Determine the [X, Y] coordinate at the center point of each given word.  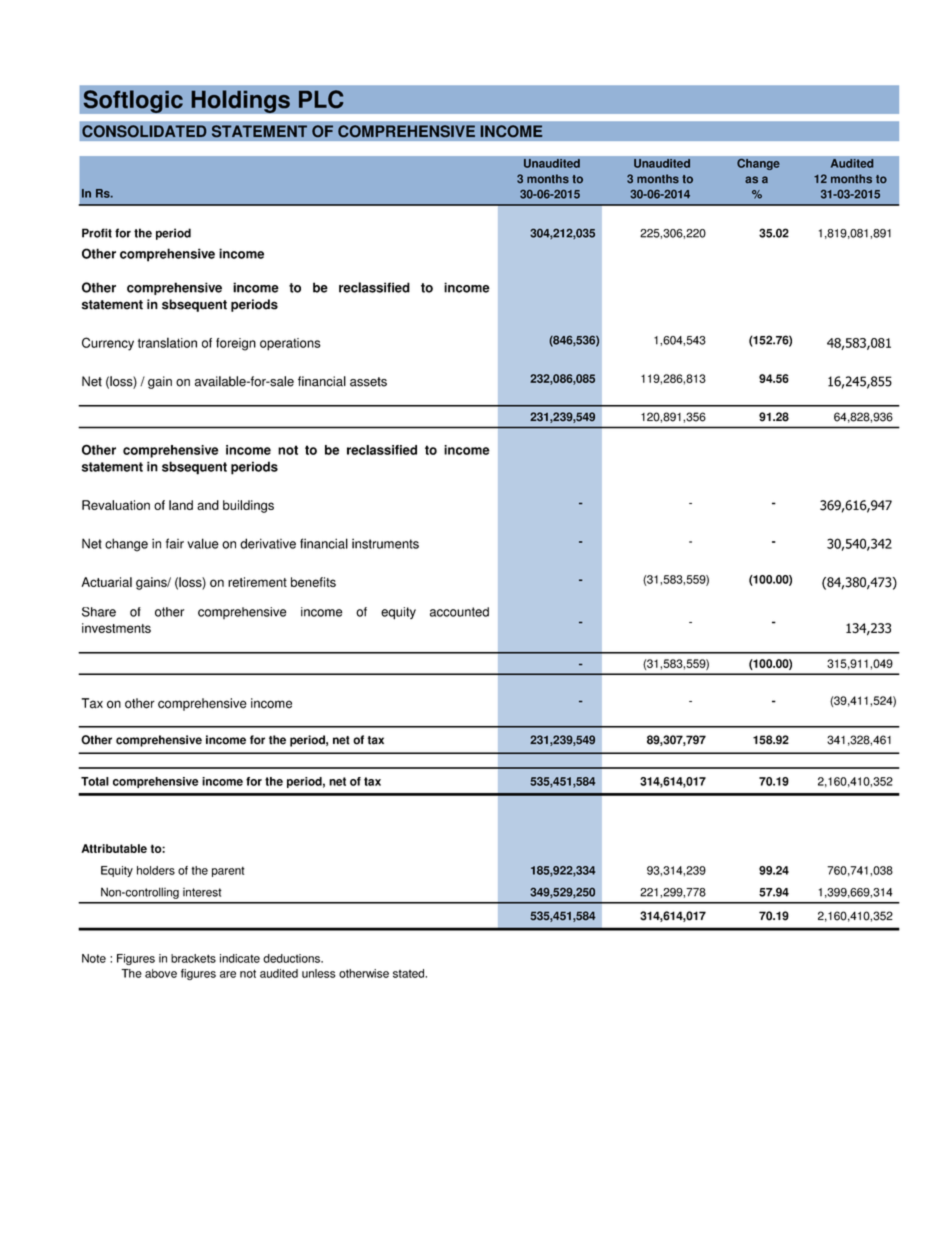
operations [290, 344]
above [161, 973]
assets [368, 382]
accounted [459, 612]
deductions [292, 958]
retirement [257, 582]
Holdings [240, 101]
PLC [321, 99]
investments [116, 628]
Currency [108, 344]
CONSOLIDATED [144, 131]
